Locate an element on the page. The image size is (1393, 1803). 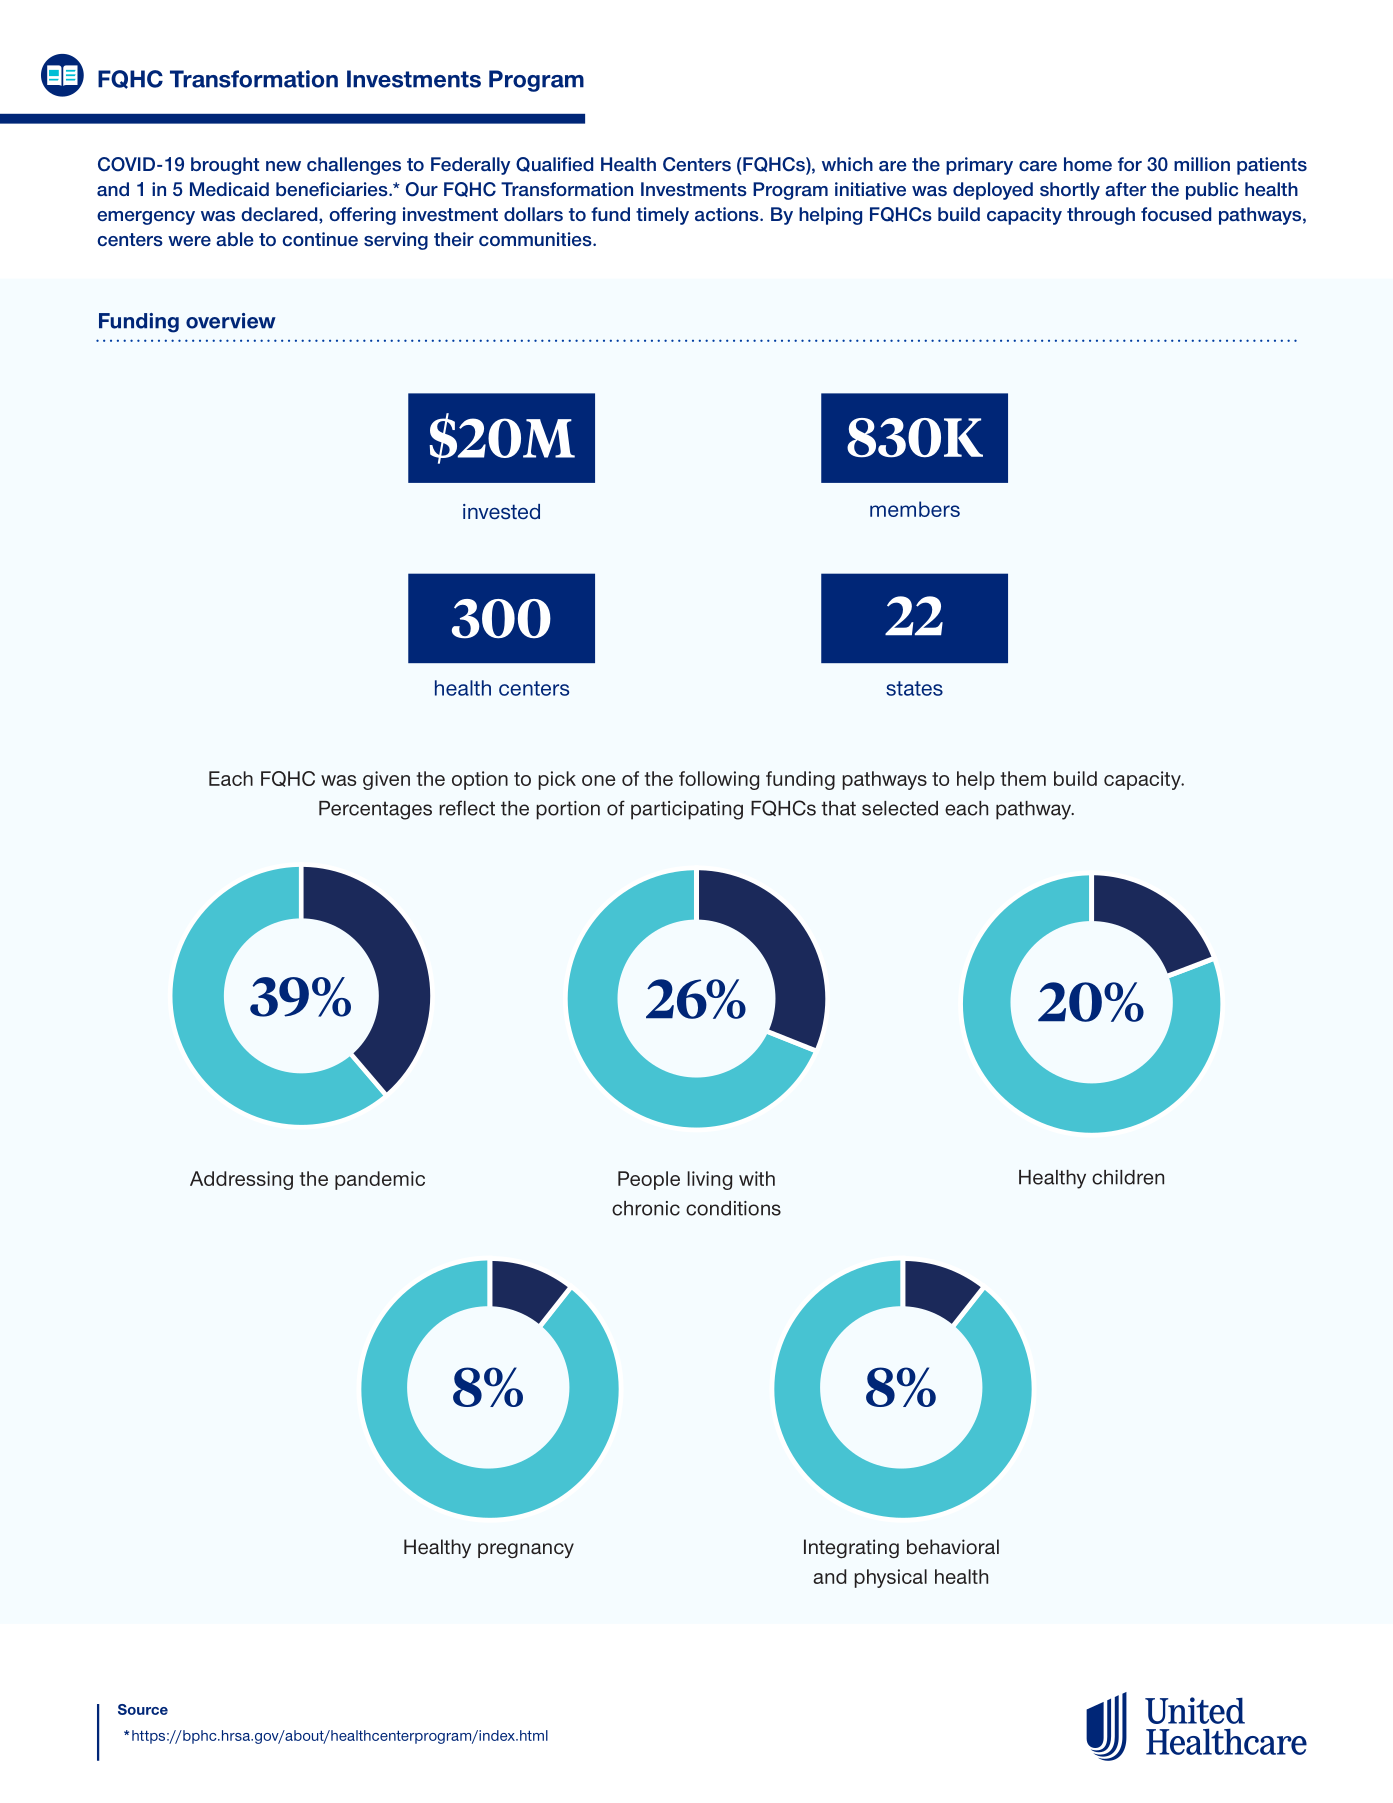
given is located at coordinates (386, 780).
